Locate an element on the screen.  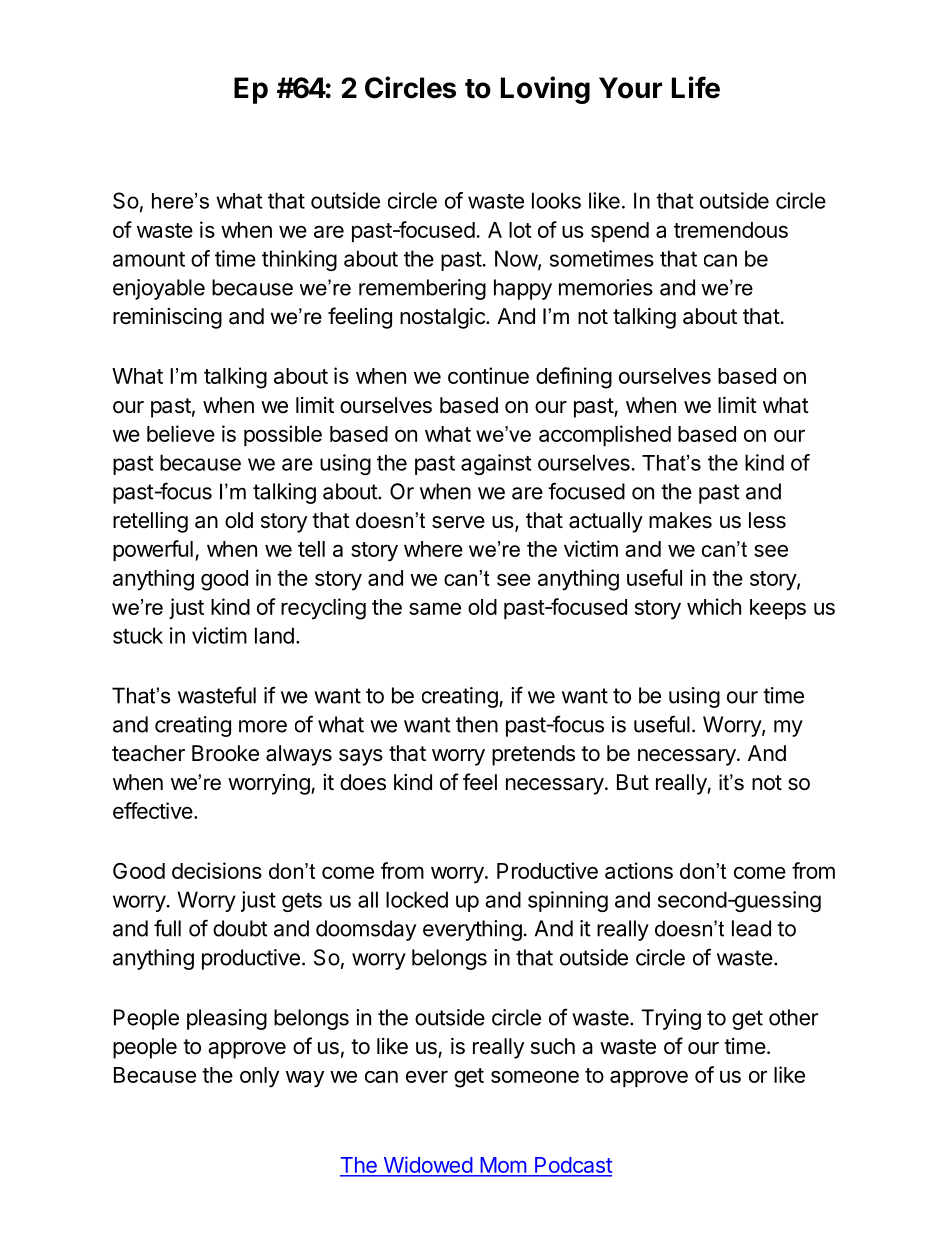
against is located at coordinates (496, 464).
